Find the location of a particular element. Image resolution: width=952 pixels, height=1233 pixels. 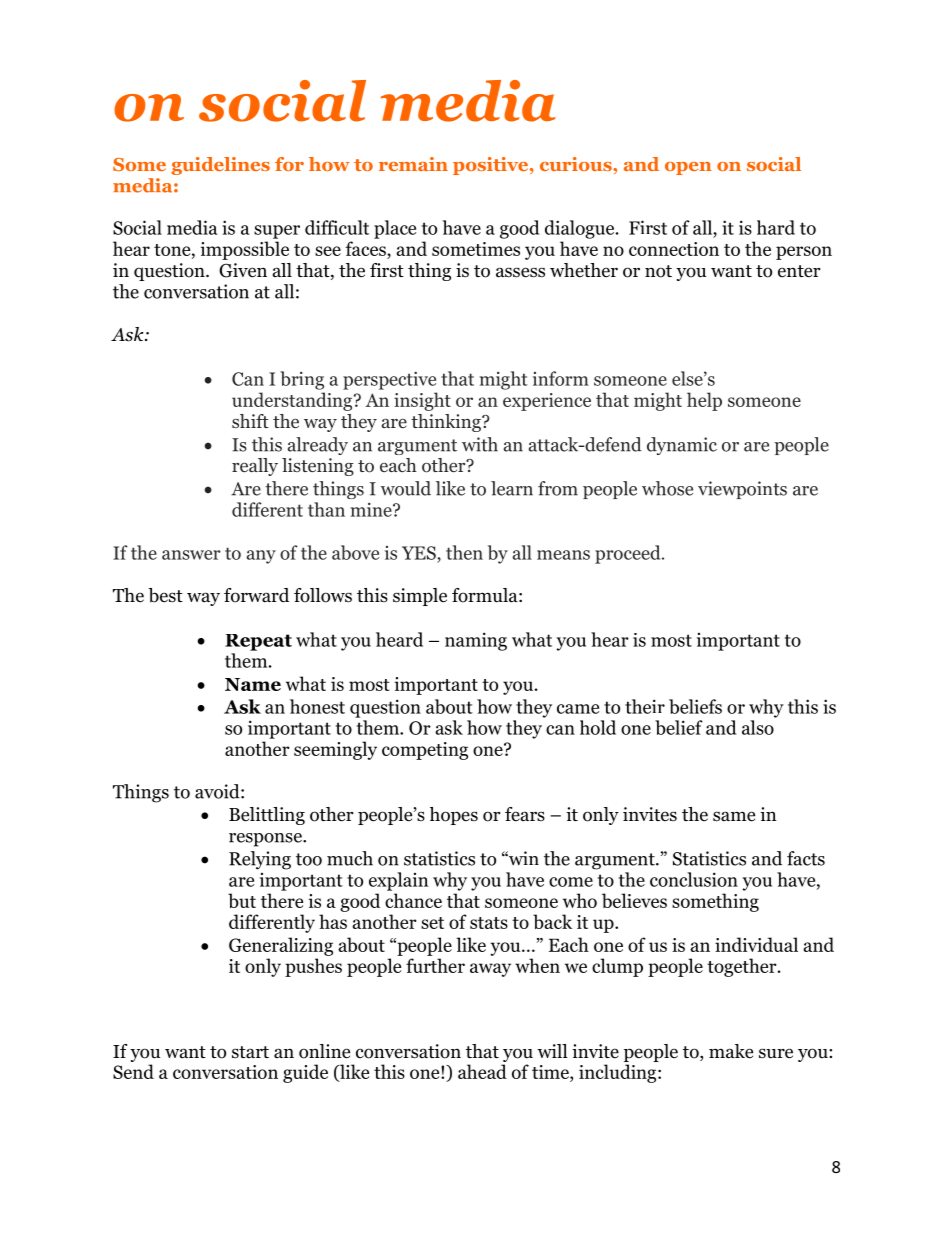

remain is located at coordinates (413, 164).
